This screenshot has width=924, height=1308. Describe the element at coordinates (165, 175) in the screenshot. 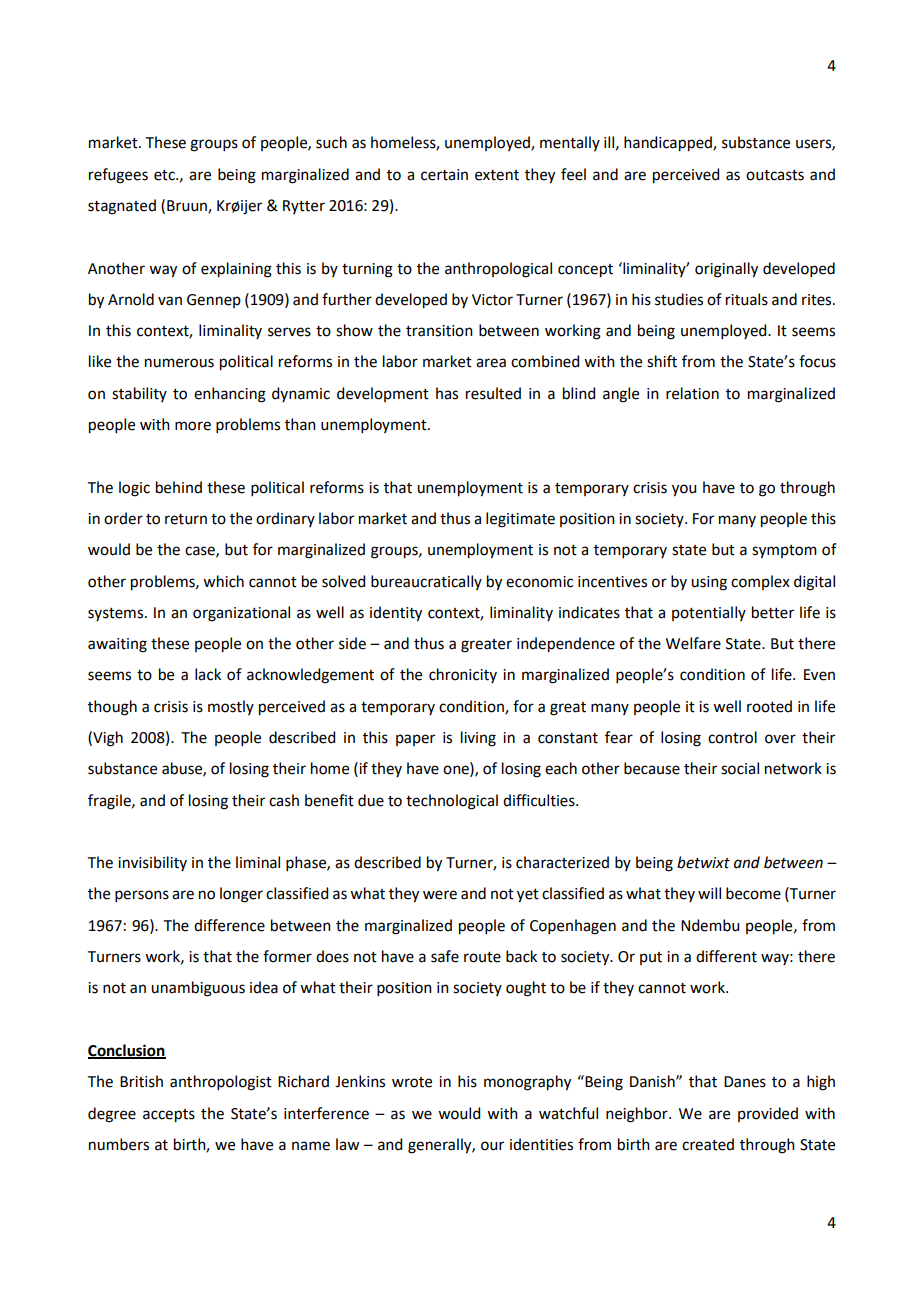

I see `etc` at that location.
